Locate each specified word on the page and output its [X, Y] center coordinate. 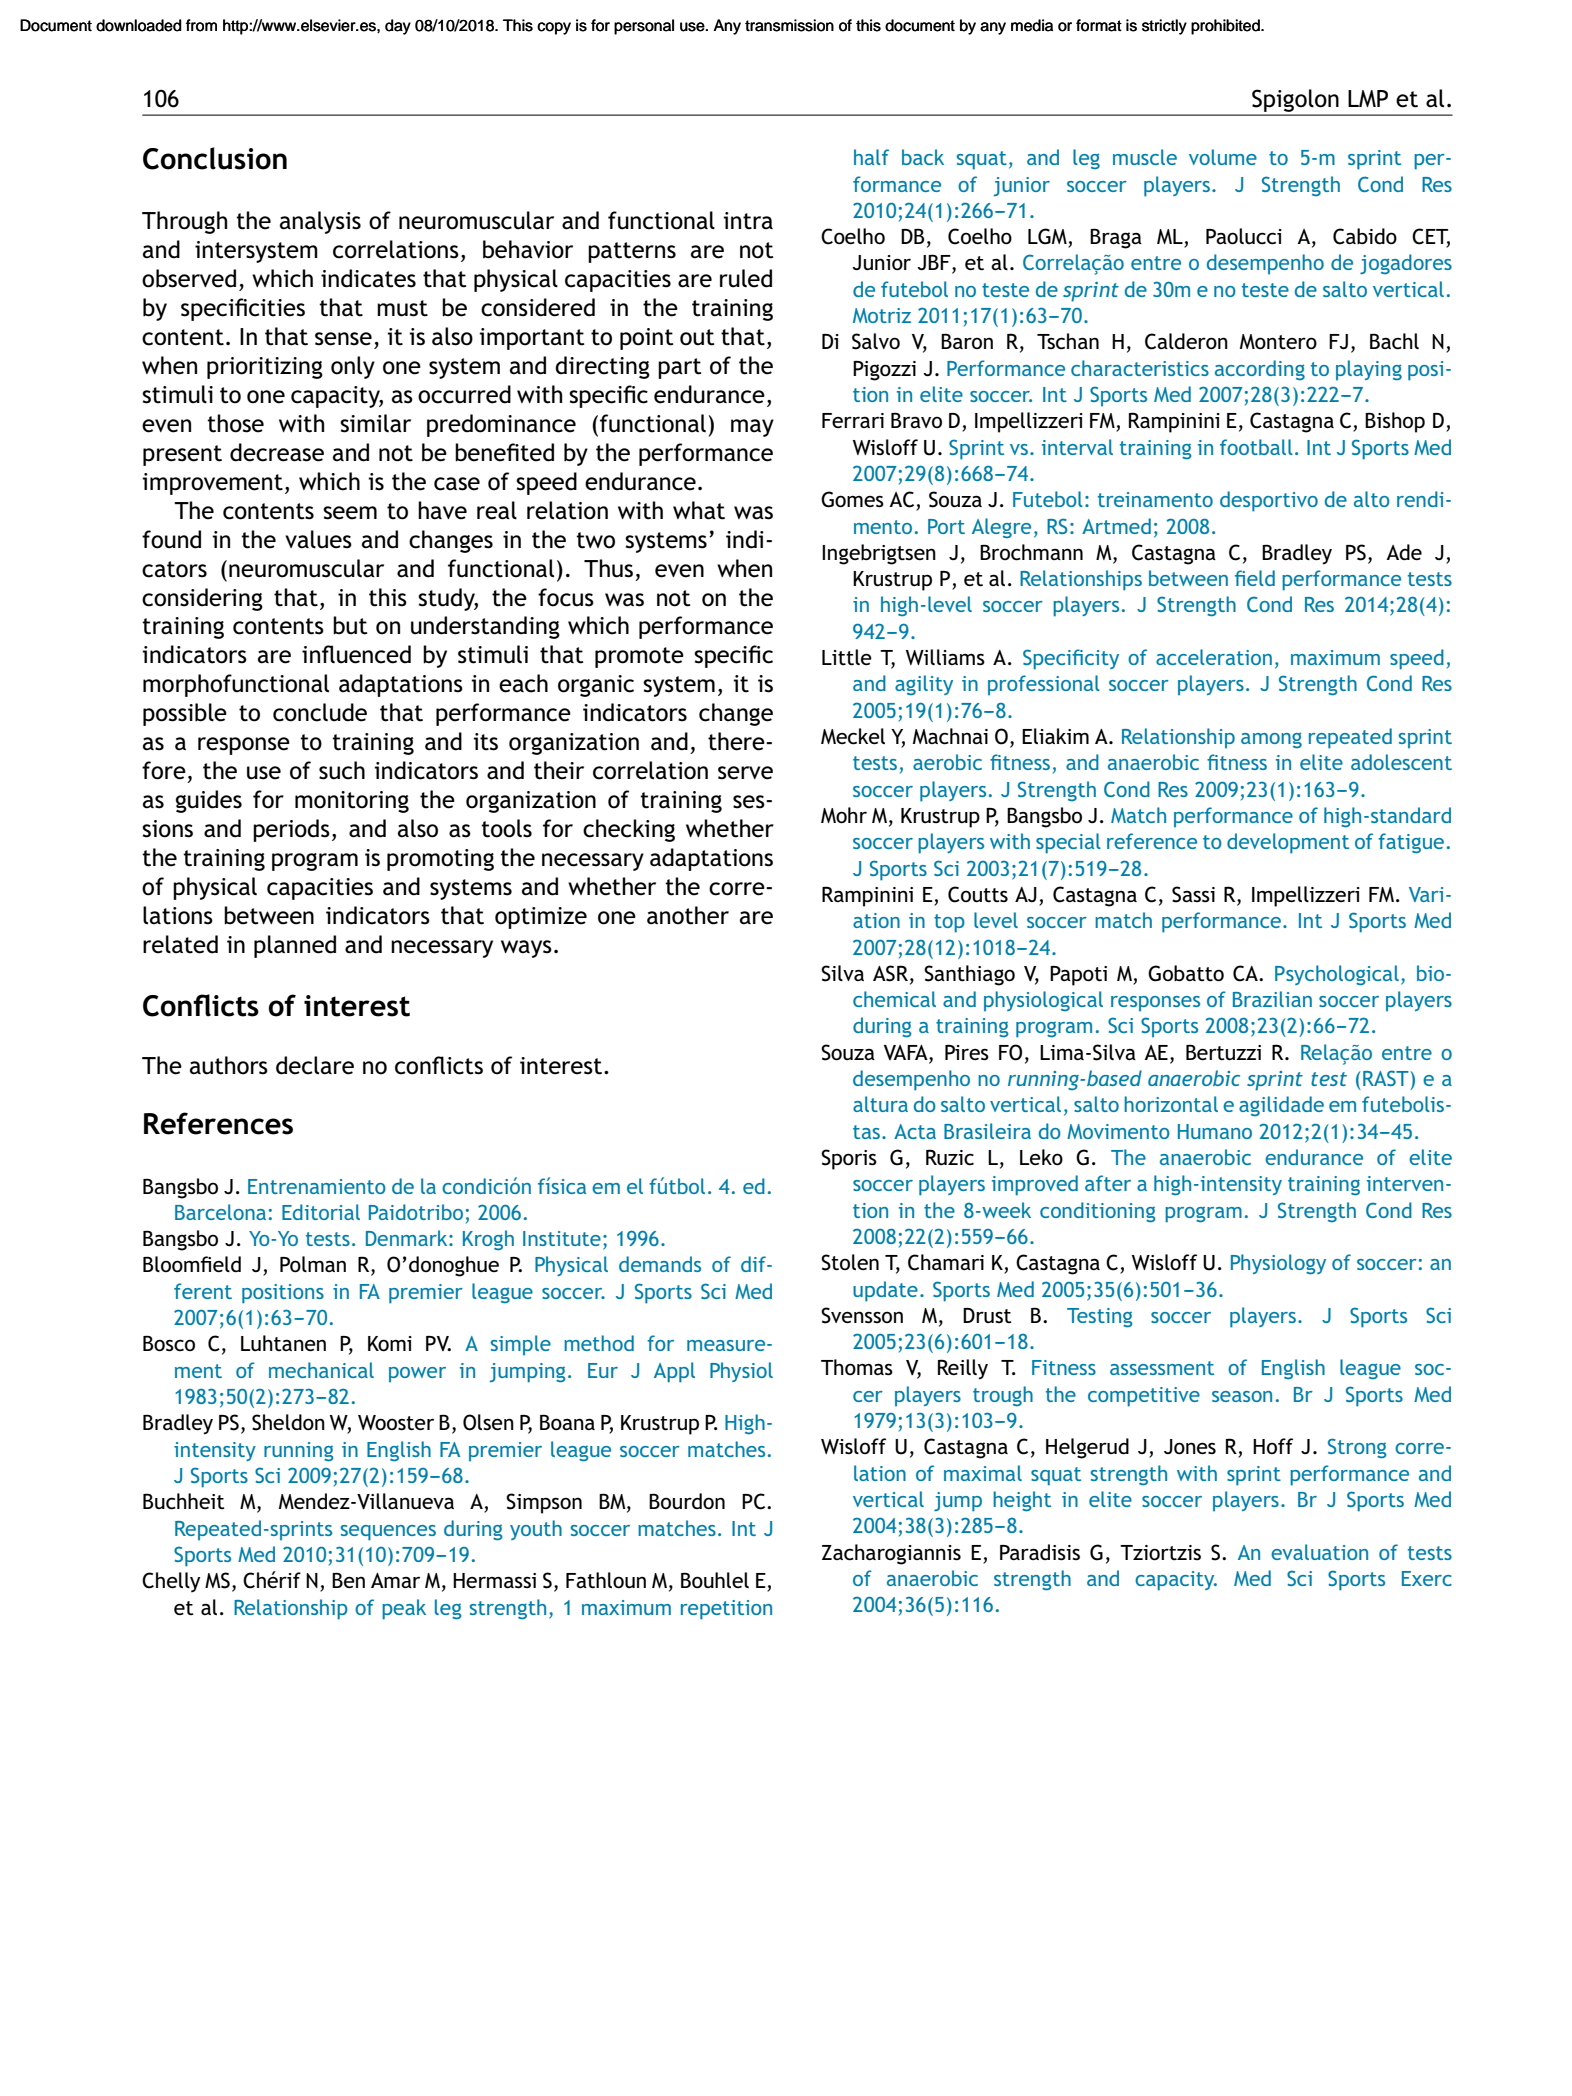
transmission [789, 25]
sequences [388, 1533]
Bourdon [687, 1501]
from [201, 25]
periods [291, 830]
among [1271, 740]
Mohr [844, 815]
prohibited [1226, 27]
